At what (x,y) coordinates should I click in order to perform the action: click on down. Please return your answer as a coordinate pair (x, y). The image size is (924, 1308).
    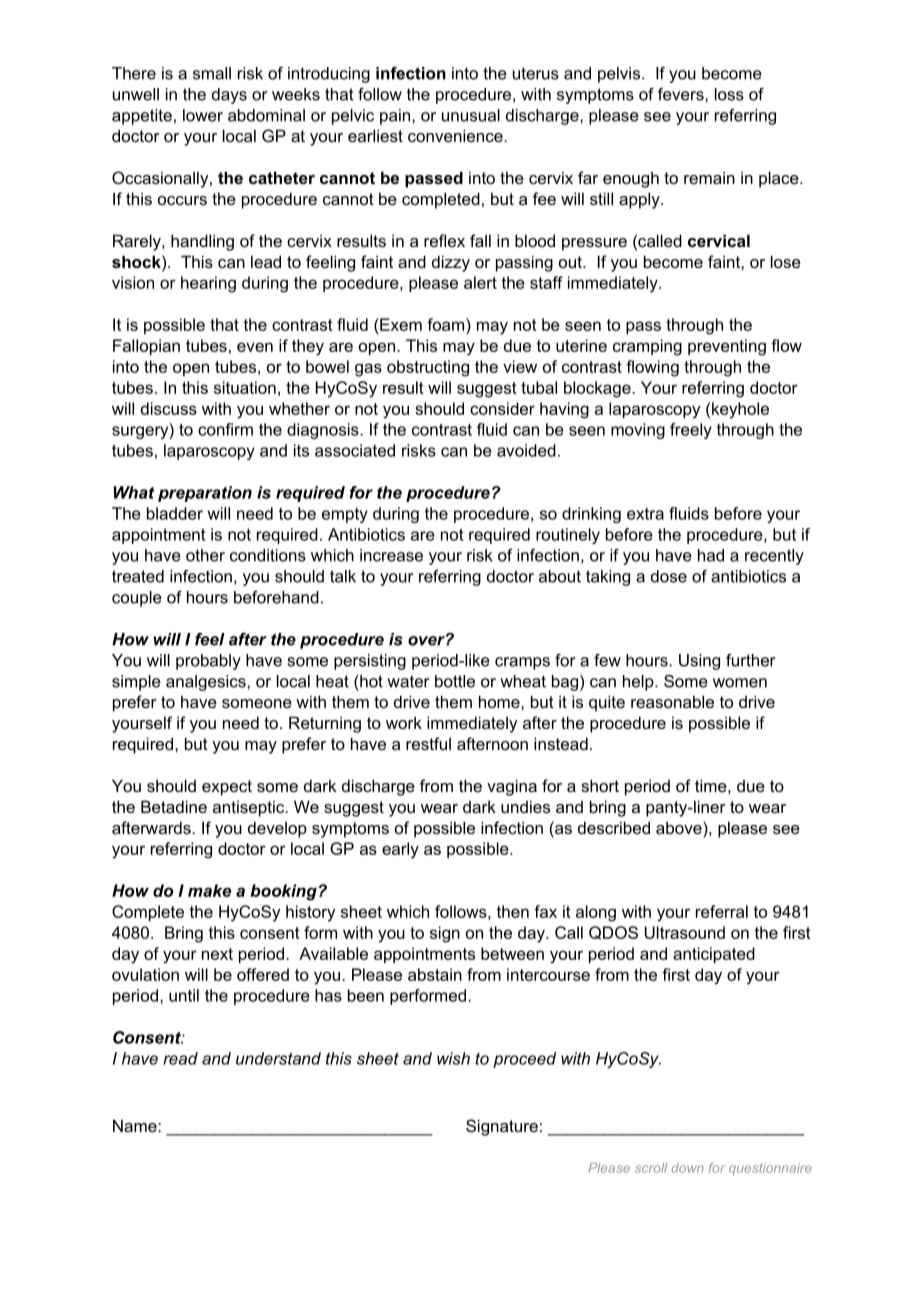
    Looking at the image, I should click on (688, 1168).
